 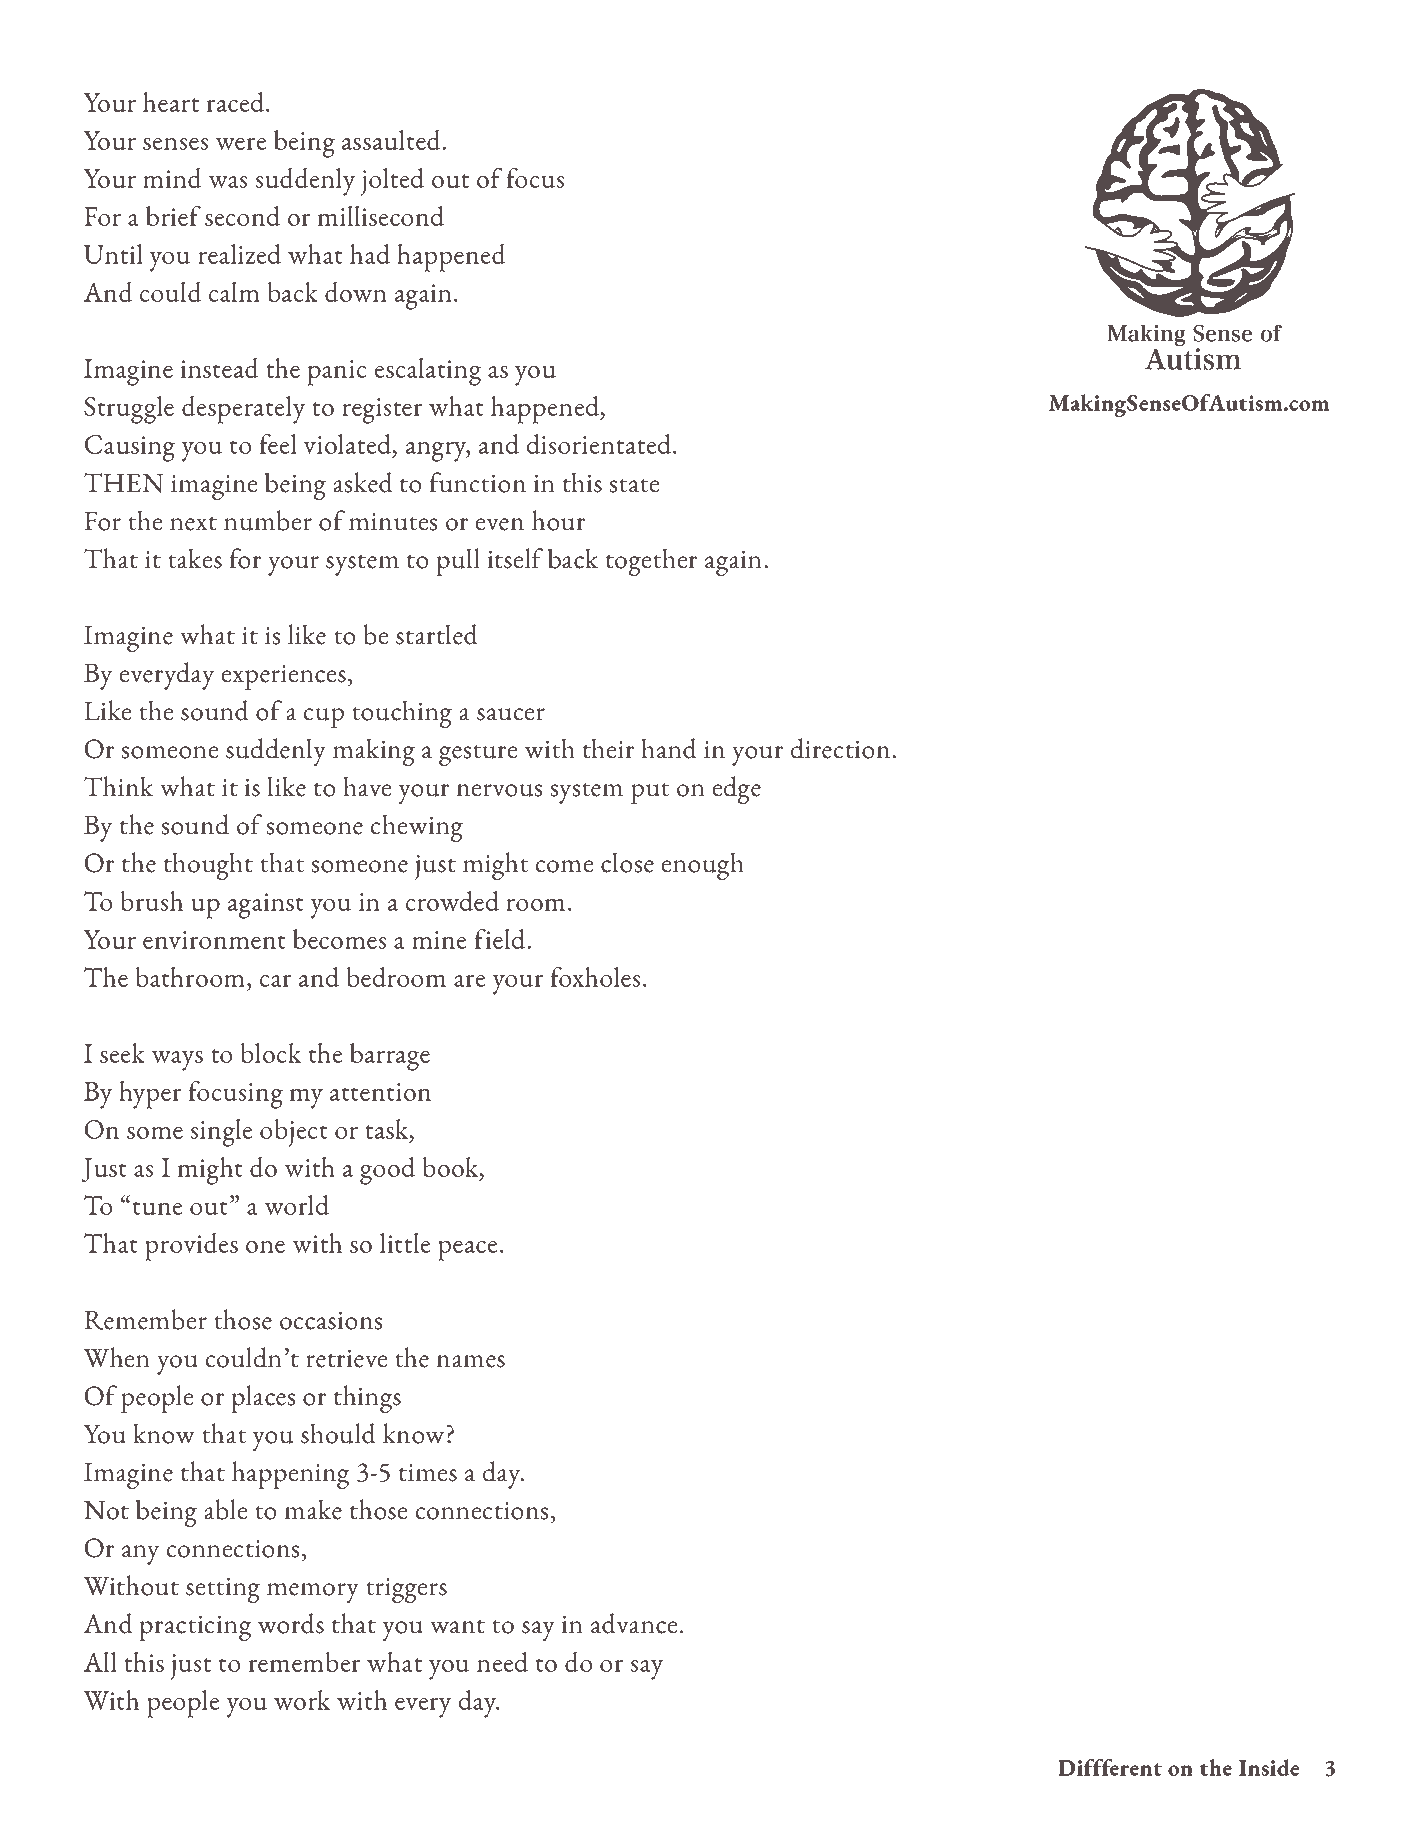 What do you see at coordinates (241, 143) in the screenshot?
I see `were` at bounding box center [241, 143].
